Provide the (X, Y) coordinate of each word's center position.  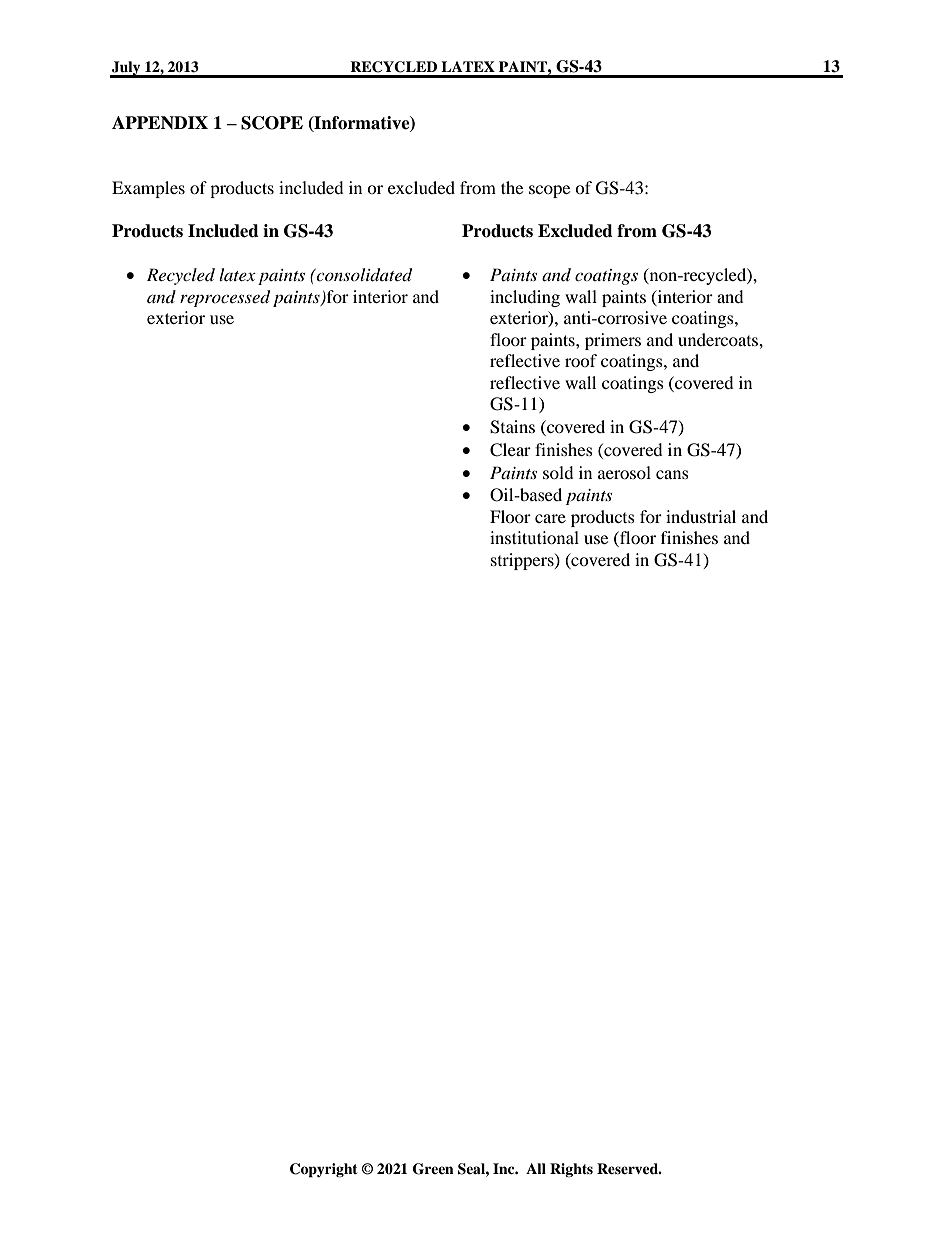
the (512, 187)
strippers (523, 561)
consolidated (363, 275)
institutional (534, 537)
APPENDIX (160, 122)
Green (433, 1169)
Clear (510, 450)
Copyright (324, 1170)
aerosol (624, 472)
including (525, 298)
